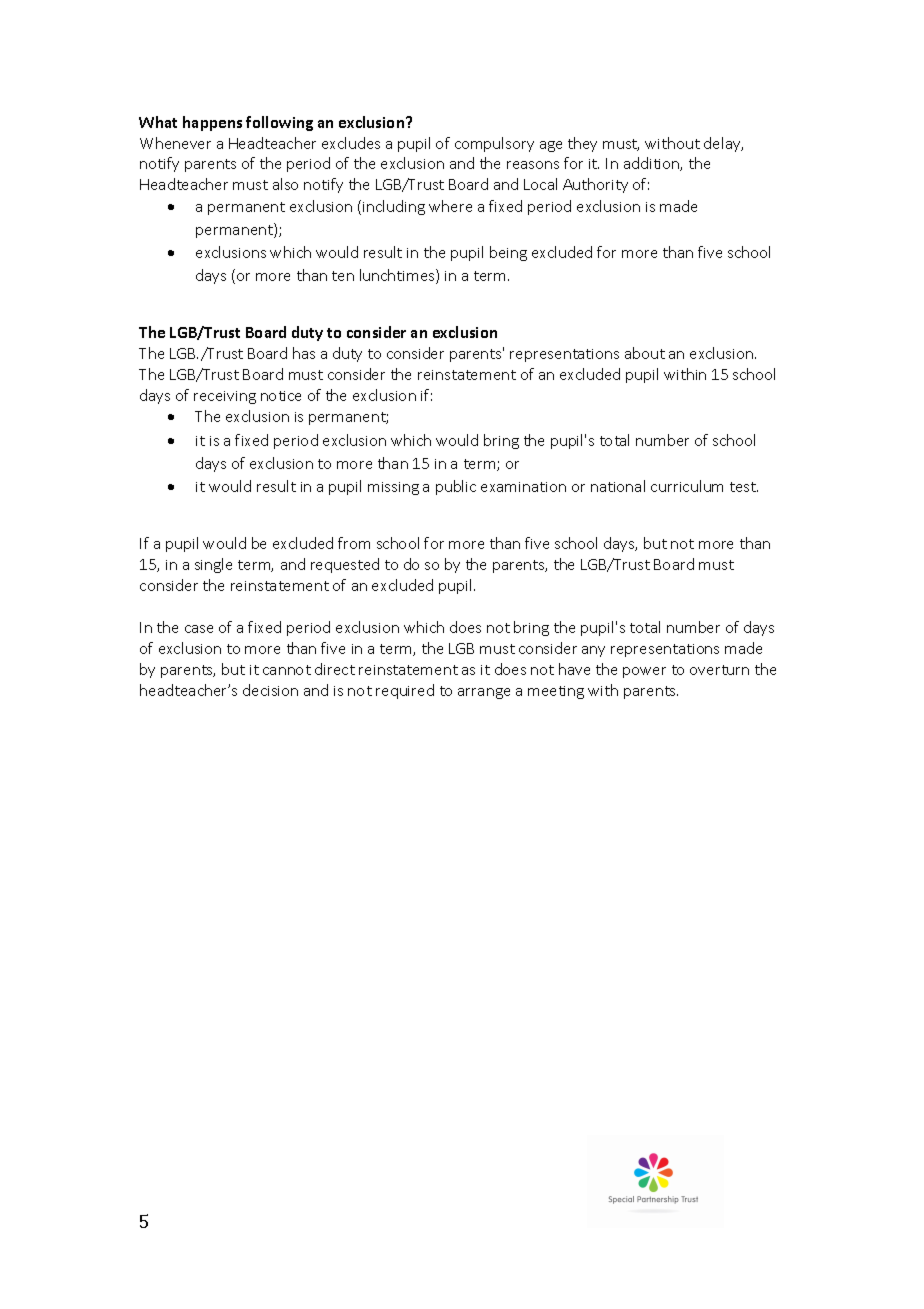  Describe the element at coordinates (494, 144) in the document. I see `compulsory` at that location.
